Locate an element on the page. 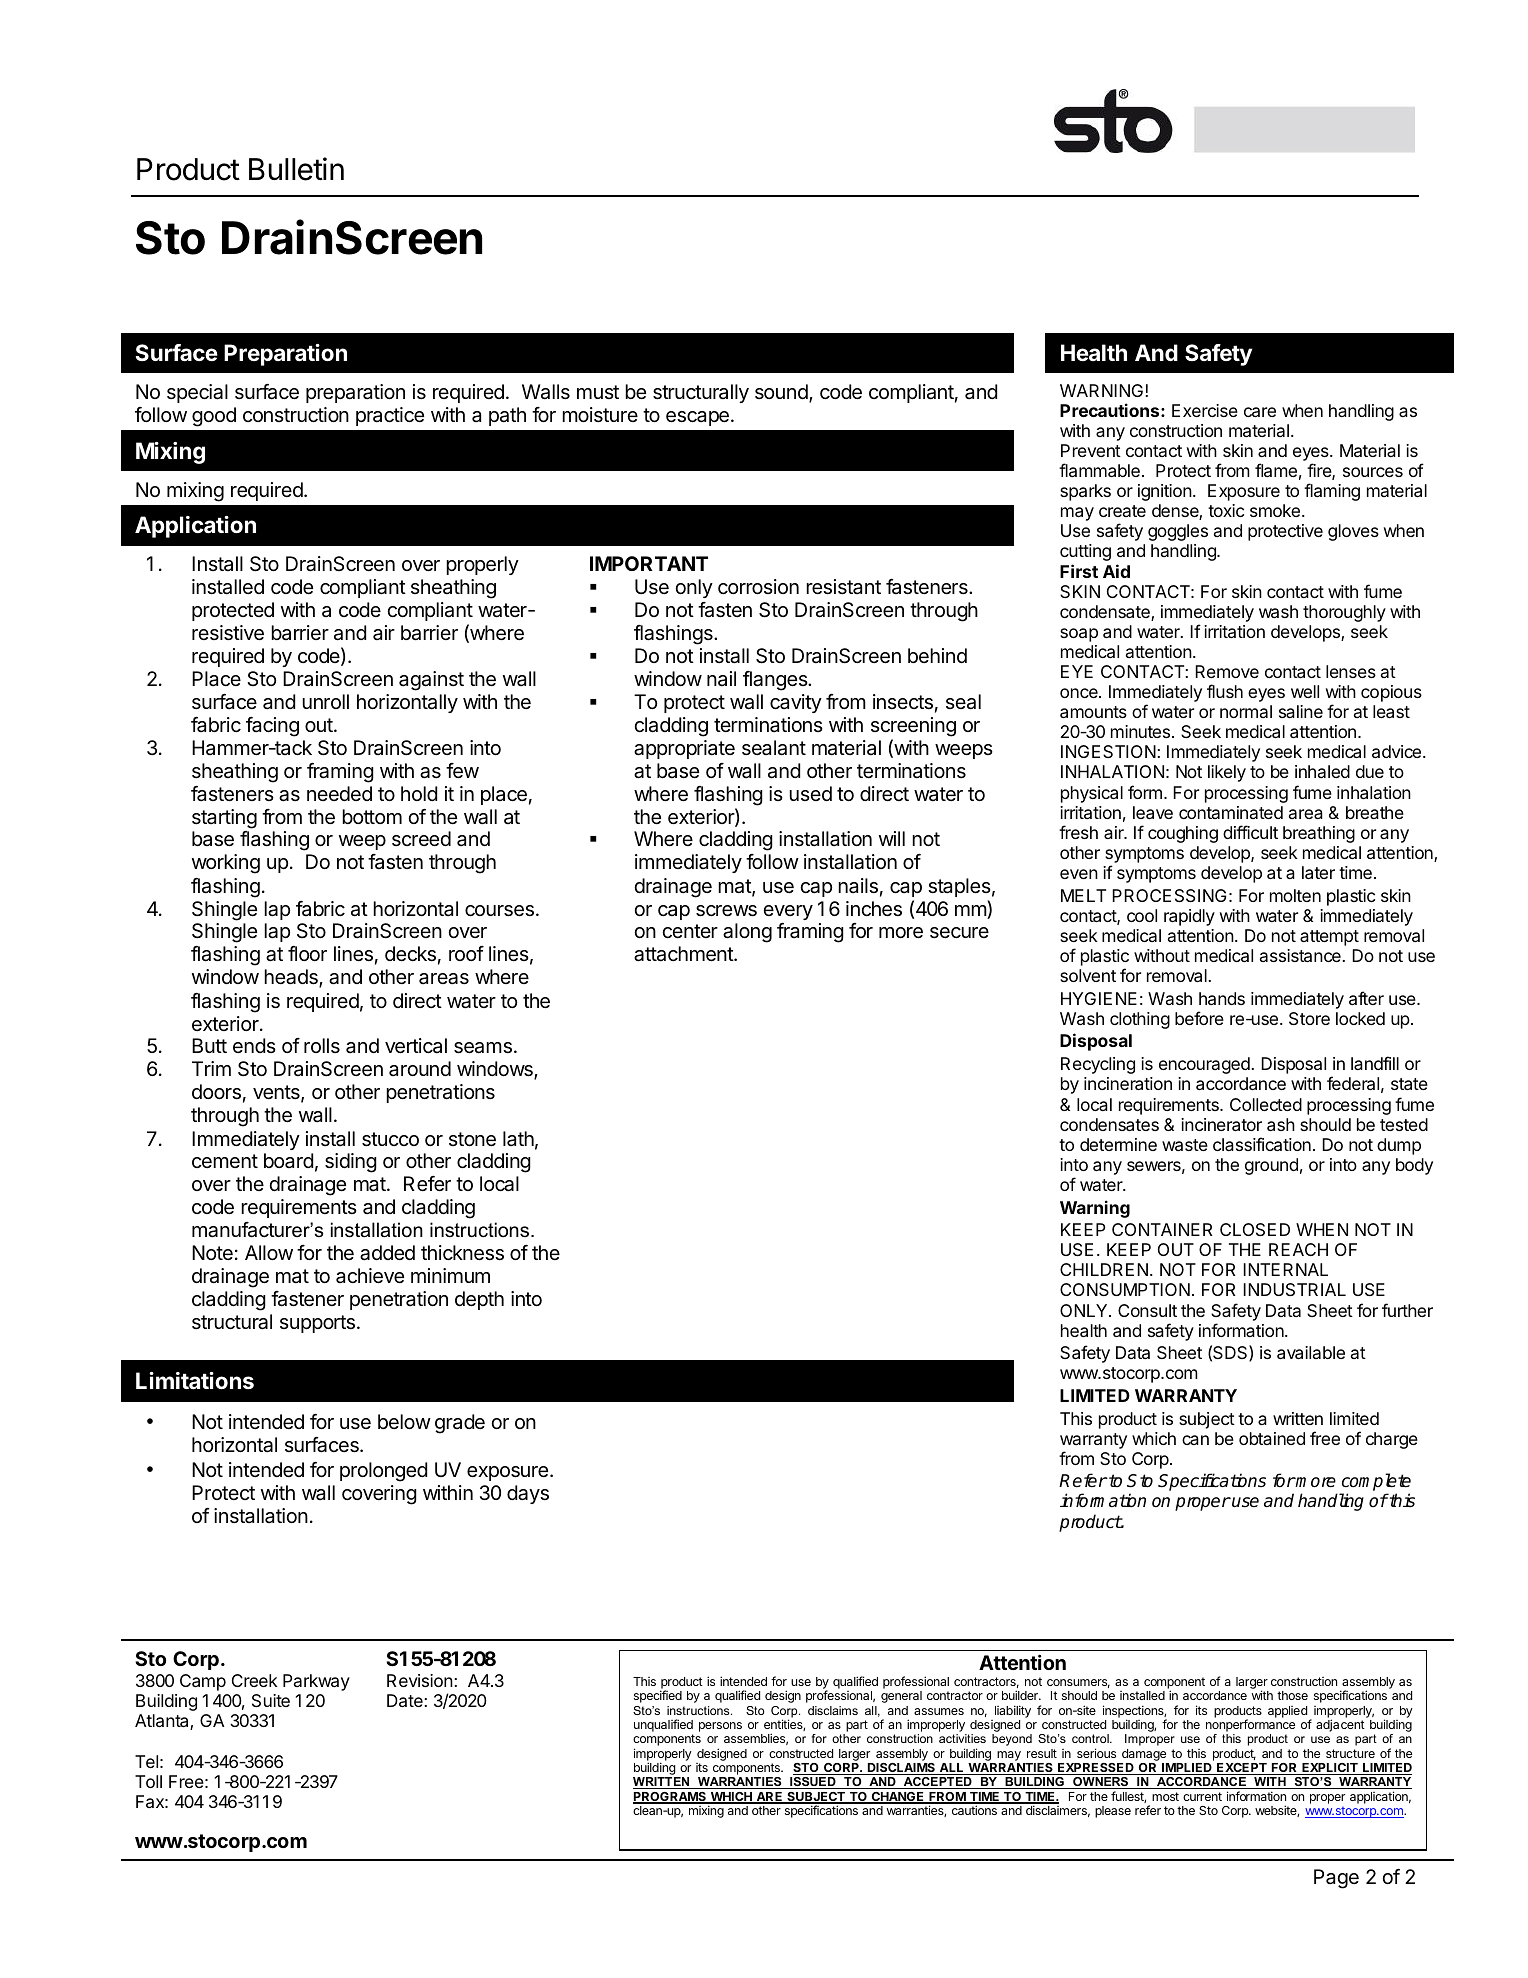 The height and width of the document is (1978, 1528). Bulletin is located at coordinates (296, 169).
